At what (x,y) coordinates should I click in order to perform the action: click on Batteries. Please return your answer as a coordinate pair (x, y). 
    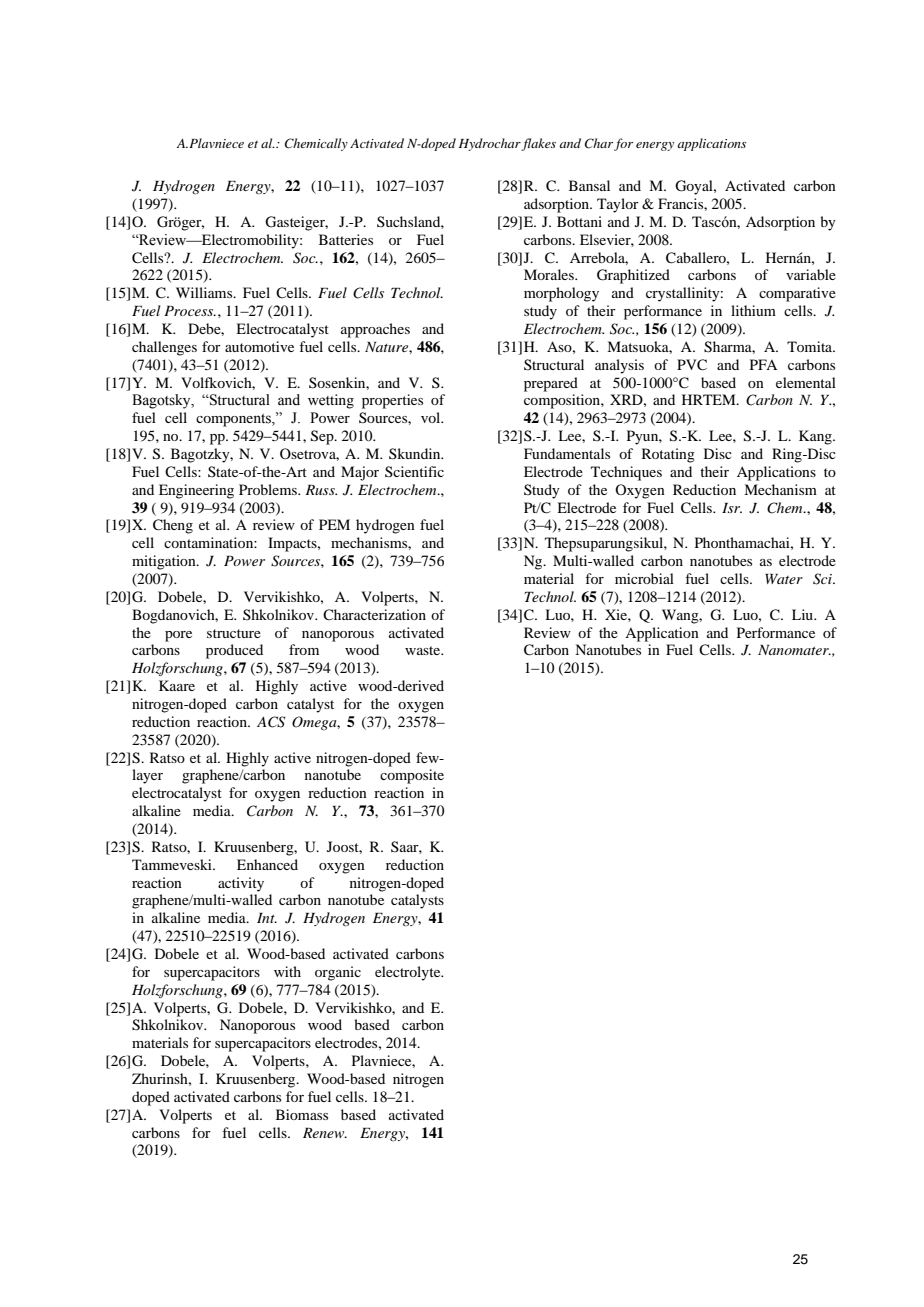
    Looking at the image, I should click on (346, 239).
